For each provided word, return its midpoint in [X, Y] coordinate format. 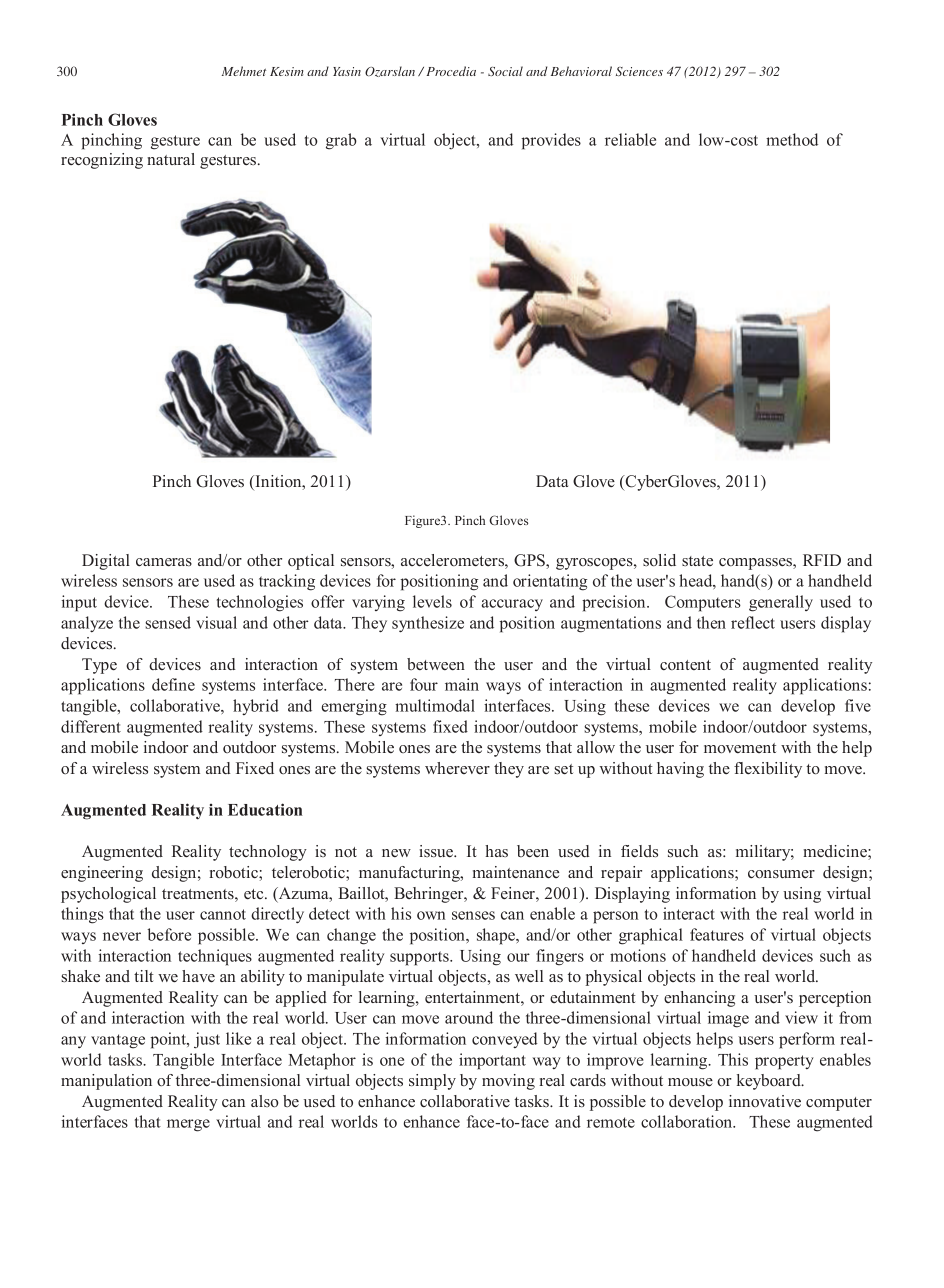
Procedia [451, 71]
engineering [102, 874]
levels [432, 601]
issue [437, 851]
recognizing [102, 161]
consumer [781, 874]
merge [188, 1125]
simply [432, 1082]
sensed [168, 622]
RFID [822, 560]
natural [171, 159]
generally [781, 603]
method [792, 139]
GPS [530, 561]
